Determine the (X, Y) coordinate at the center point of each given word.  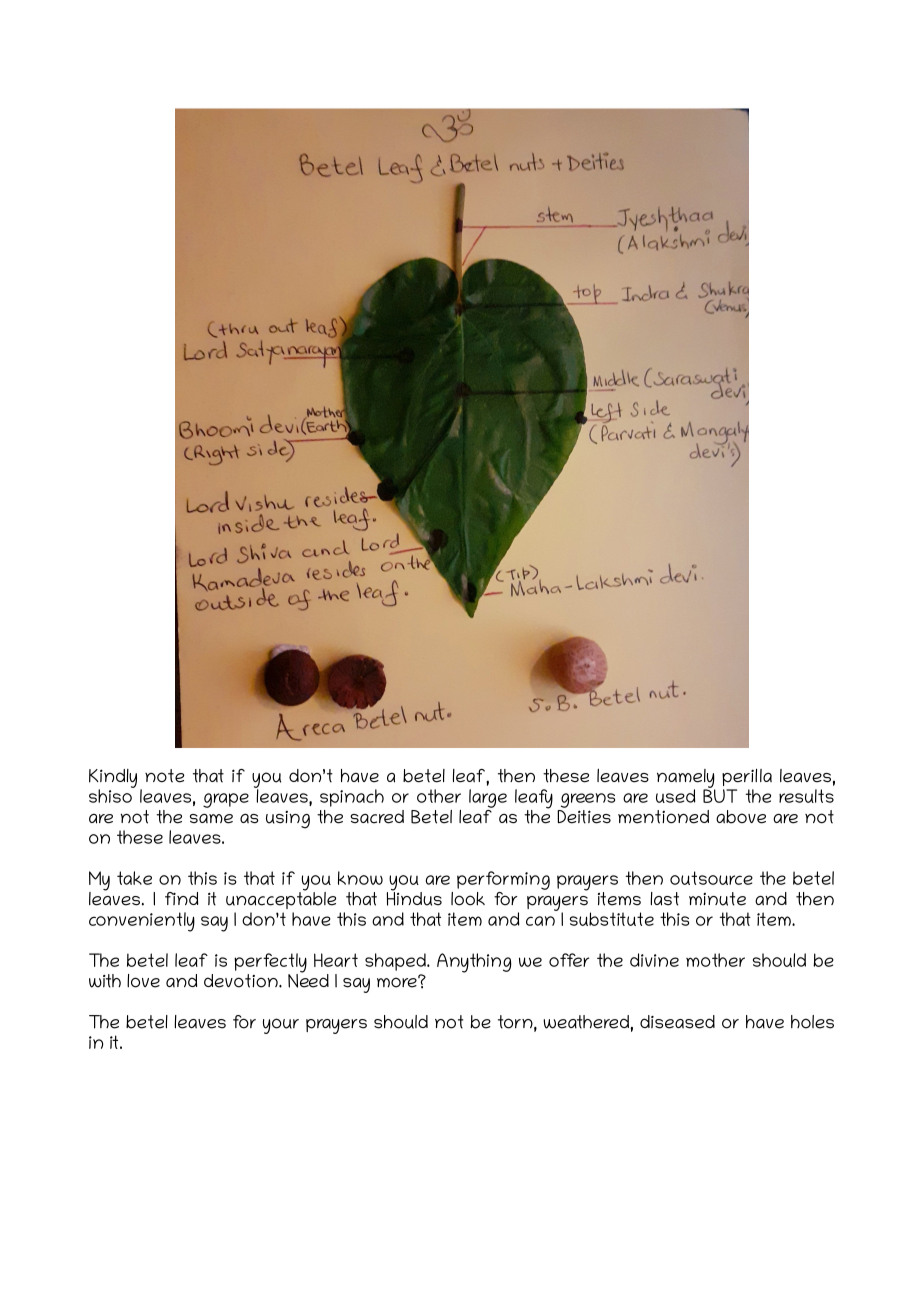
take (134, 878)
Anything (474, 963)
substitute (612, 919)
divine (654, 960)
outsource (711, 878)
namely (686, 779)
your (281, 1026)
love (143, 981)
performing (503, 880)
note (164, 776)
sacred (377, 817)
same (211, 819)
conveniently (142, 922)
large (488, 798)
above (741, 817)
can (540, 921)
